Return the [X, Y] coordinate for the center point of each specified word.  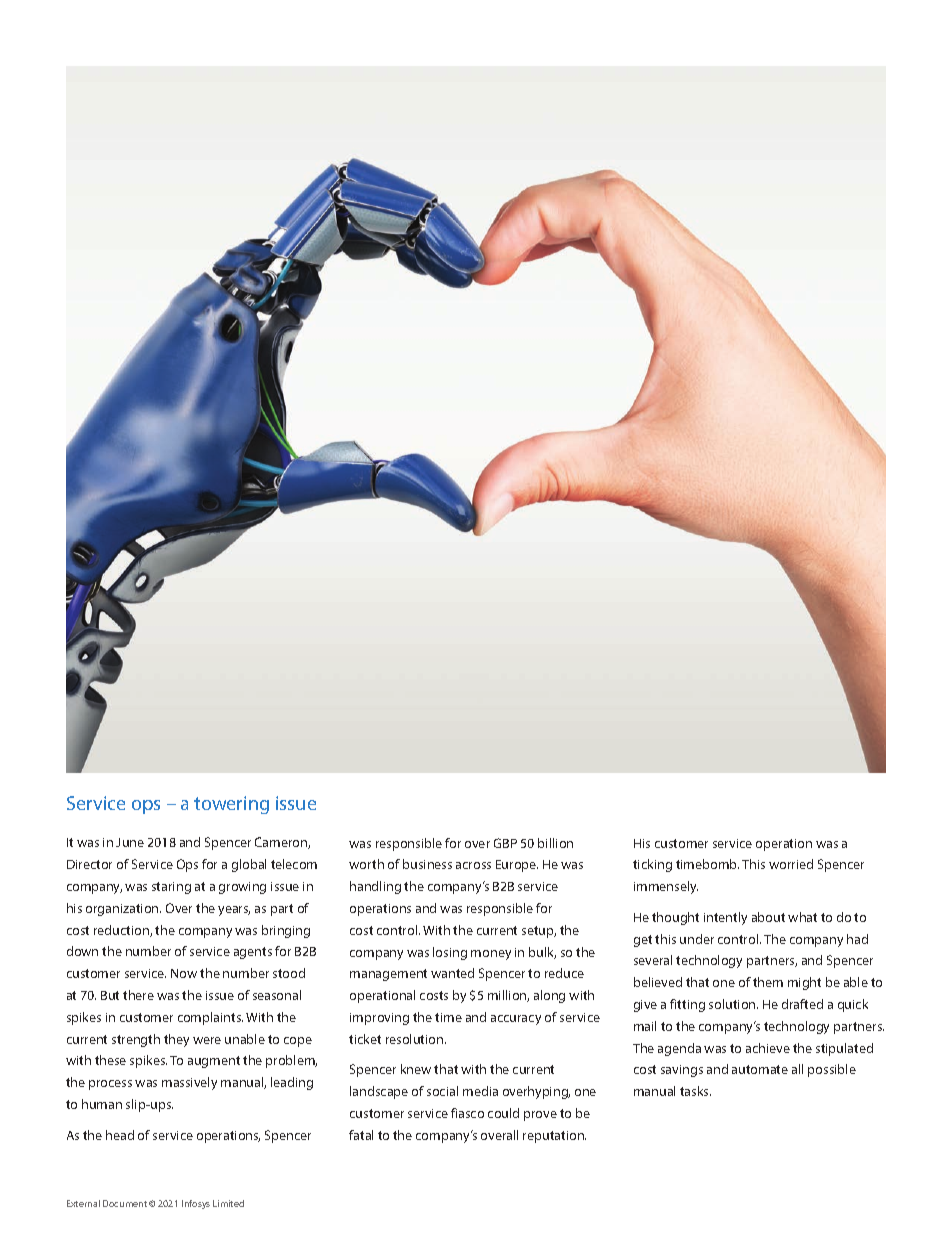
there [138, 995]
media [480, 1091]
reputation [554, 1137]
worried [791, 864]
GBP [505, 843]
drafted [802, 1004]
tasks [695, 1091]
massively [189, 1083]
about [768, 917]
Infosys [196, 1204]
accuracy [516, 1020]
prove [540, 1116]
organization [123, 910]
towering [231, 805]
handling [375, 887]
